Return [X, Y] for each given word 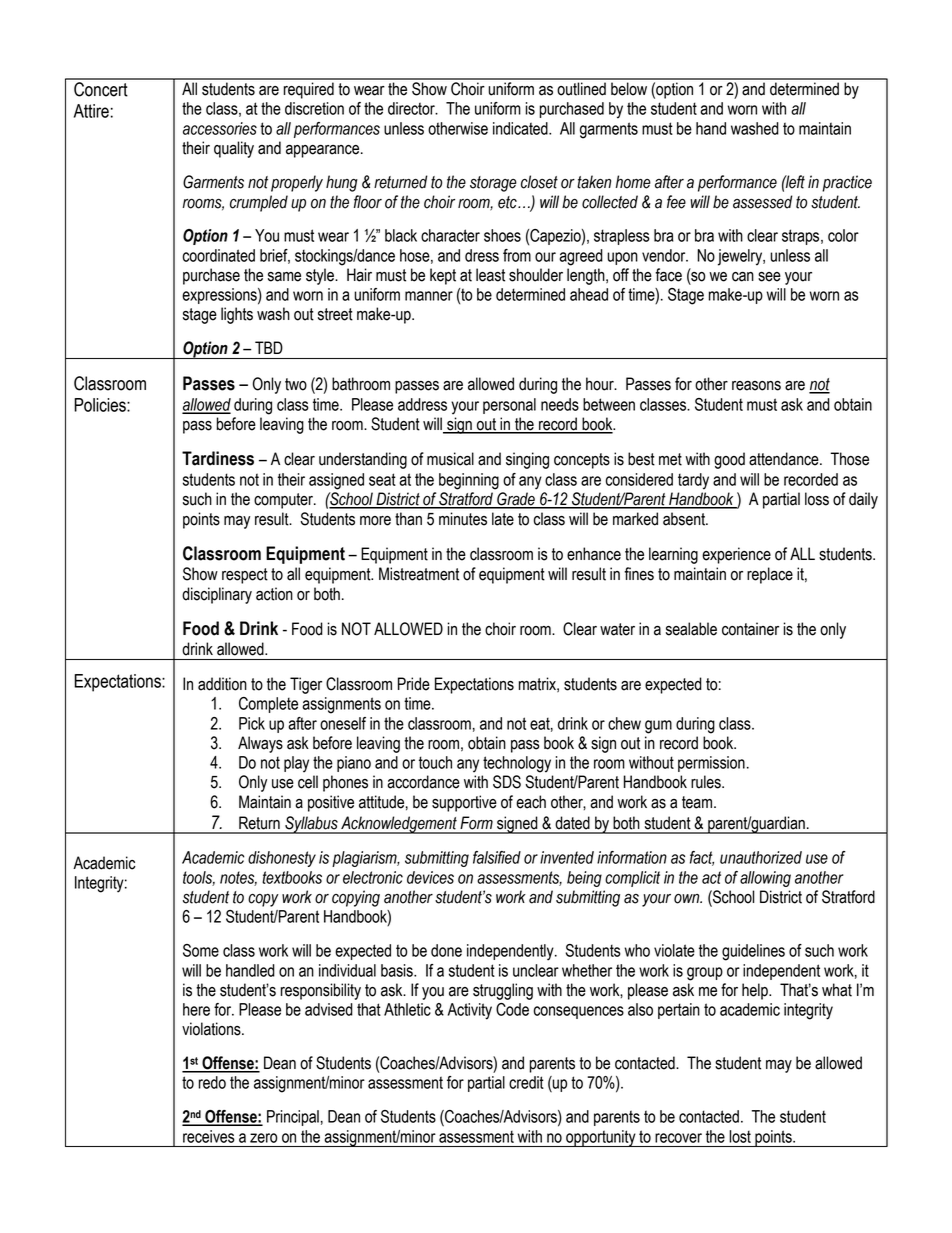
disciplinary [217, 595]
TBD [269, 347]
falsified [497, 857]
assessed [763, 202]
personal [509, 406]
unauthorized [761, 857]
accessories [220, 128]
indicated [521, 128]
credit [526, 1082]
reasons [756, 386]
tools [199, 878]
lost [740, 1136]
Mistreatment [419, 574]
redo [212, 1082]
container [750, 629]
